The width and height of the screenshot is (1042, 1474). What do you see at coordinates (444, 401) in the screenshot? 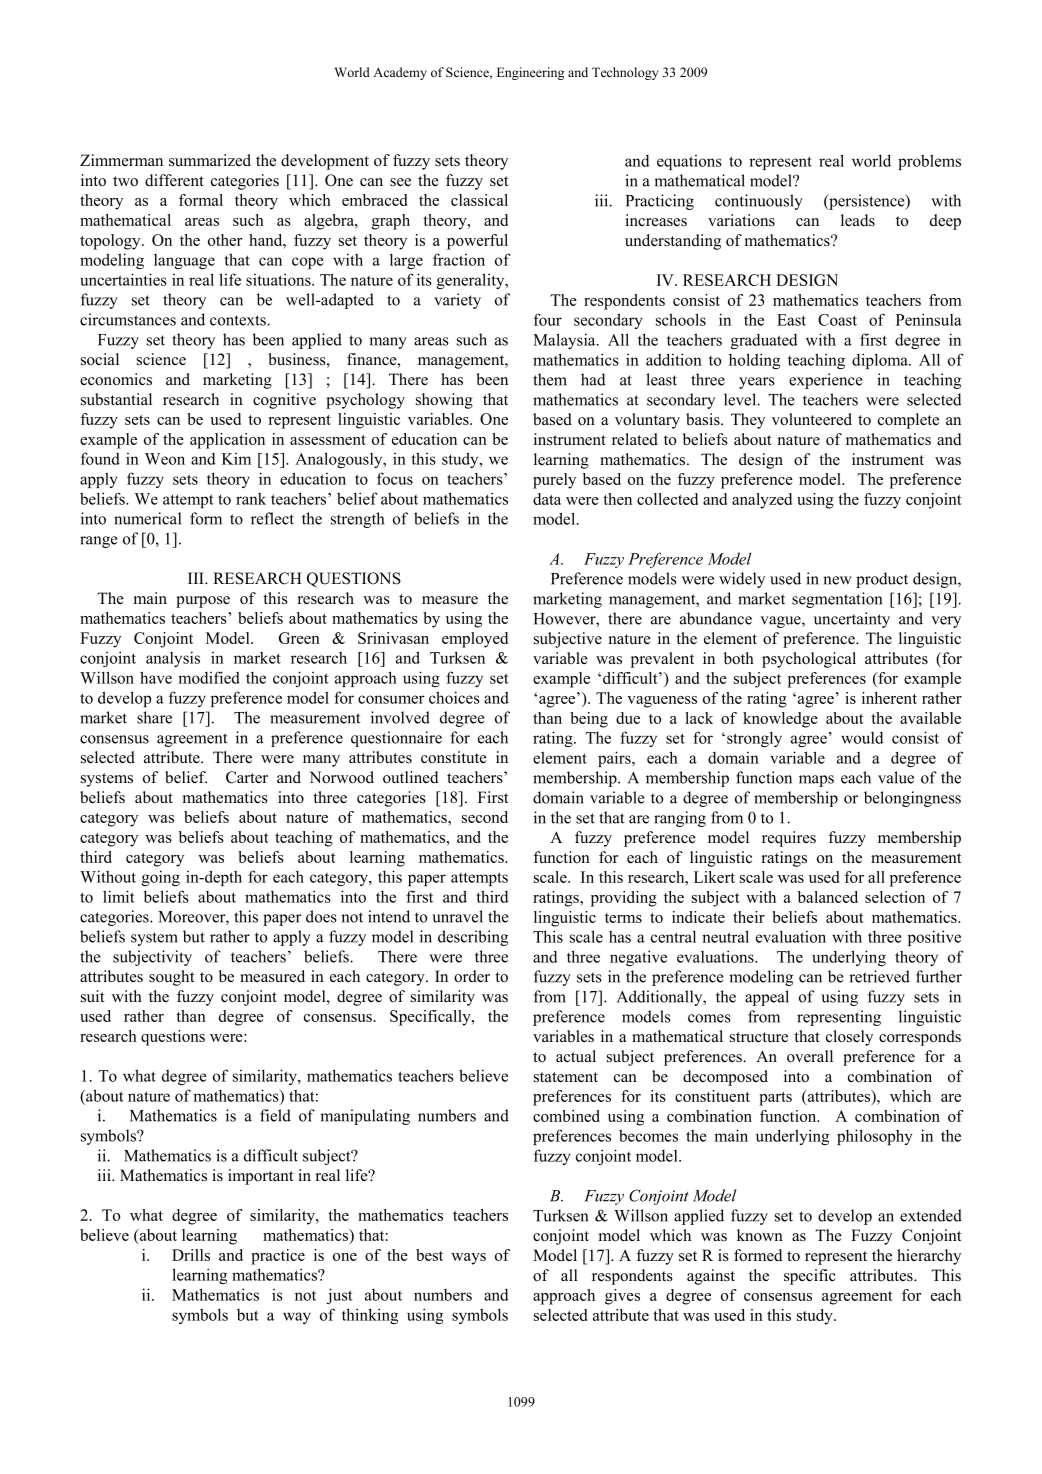
I see `showing` at bounding box center [444, 401].
